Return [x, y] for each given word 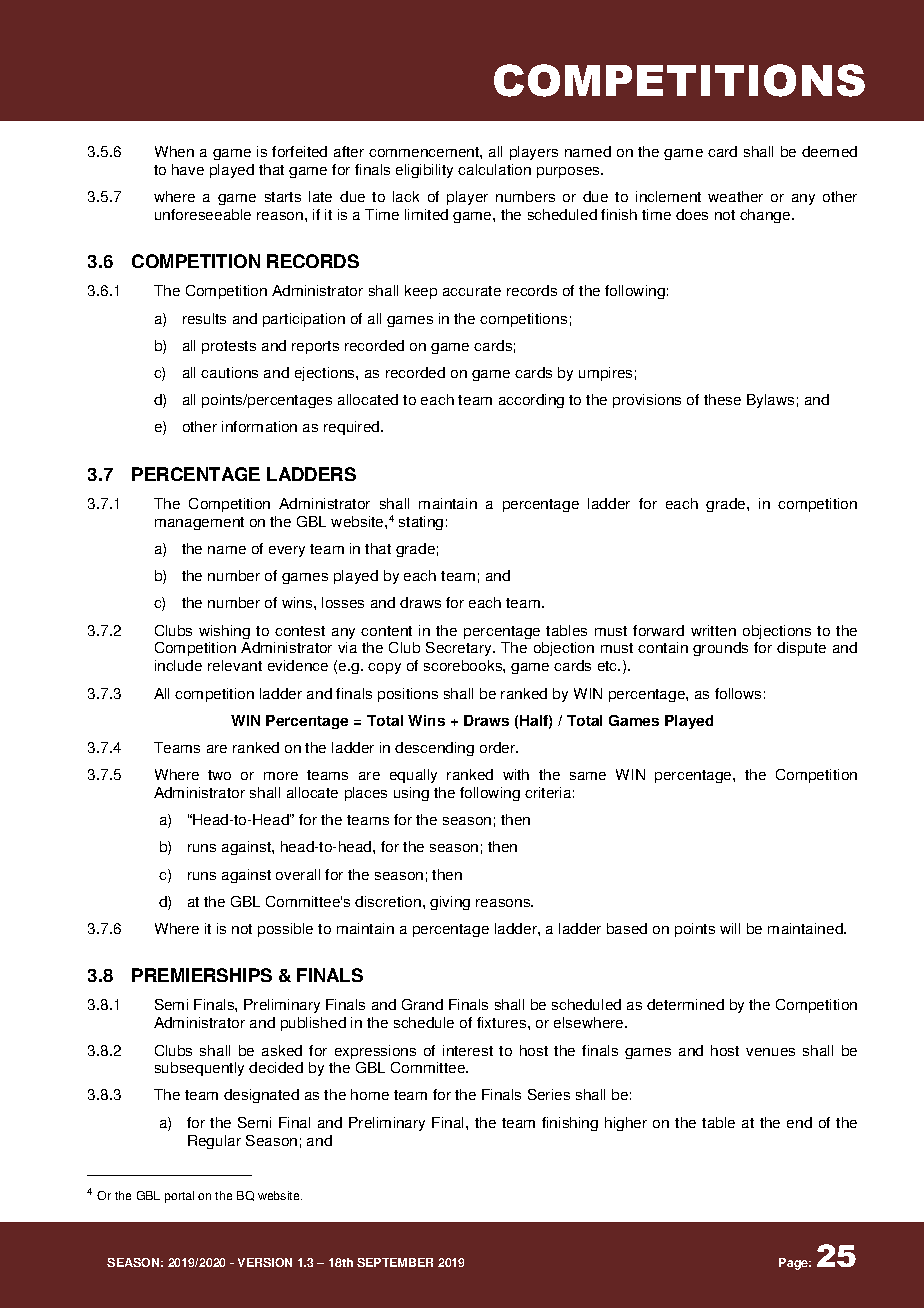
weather [735, 196]
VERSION [265, 1262]
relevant [235, 665]
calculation [494, 169]
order [499, 747]
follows [738, 693]
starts [283, 197]
